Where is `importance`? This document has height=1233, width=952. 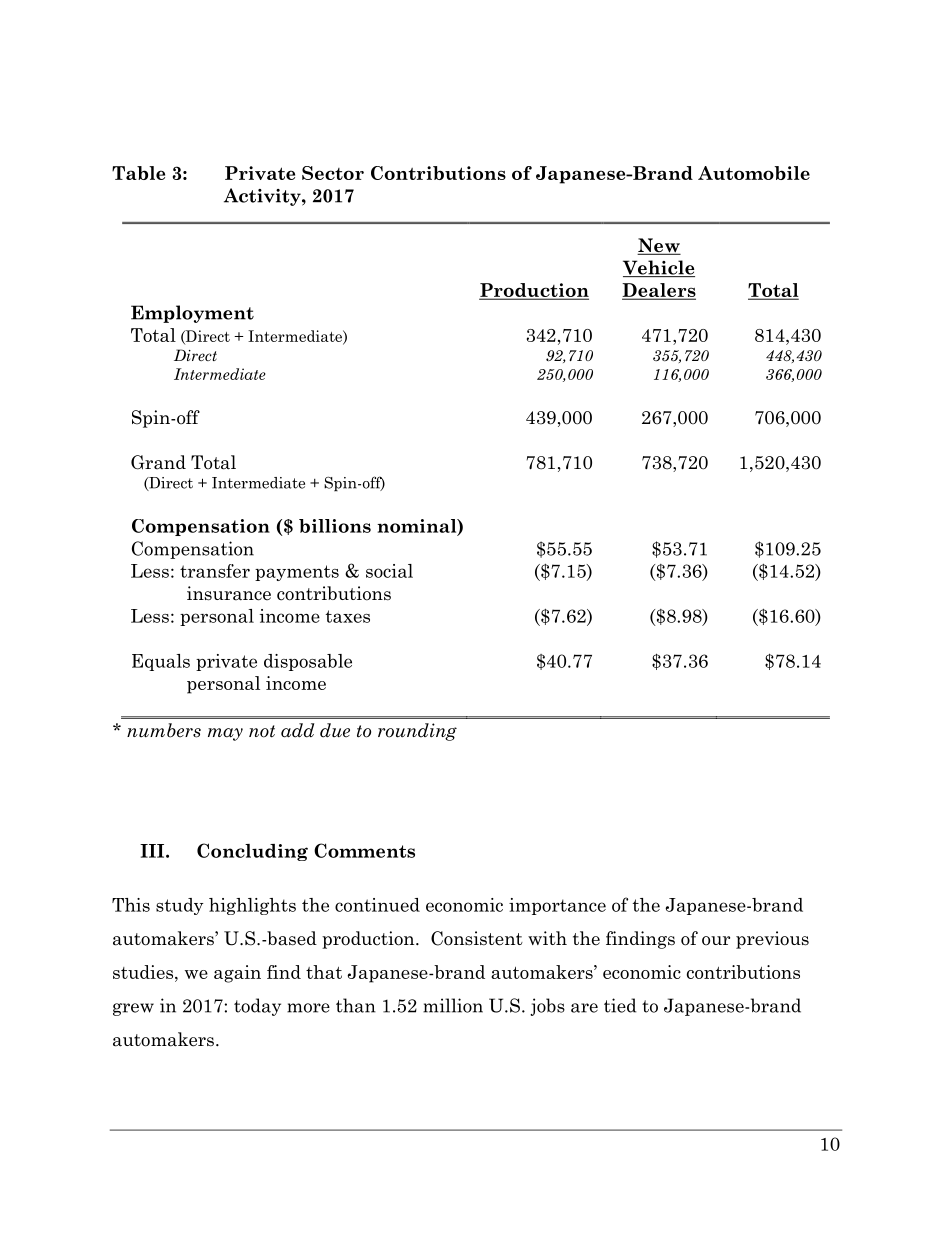
importance is located at coordinates (557, 906).
